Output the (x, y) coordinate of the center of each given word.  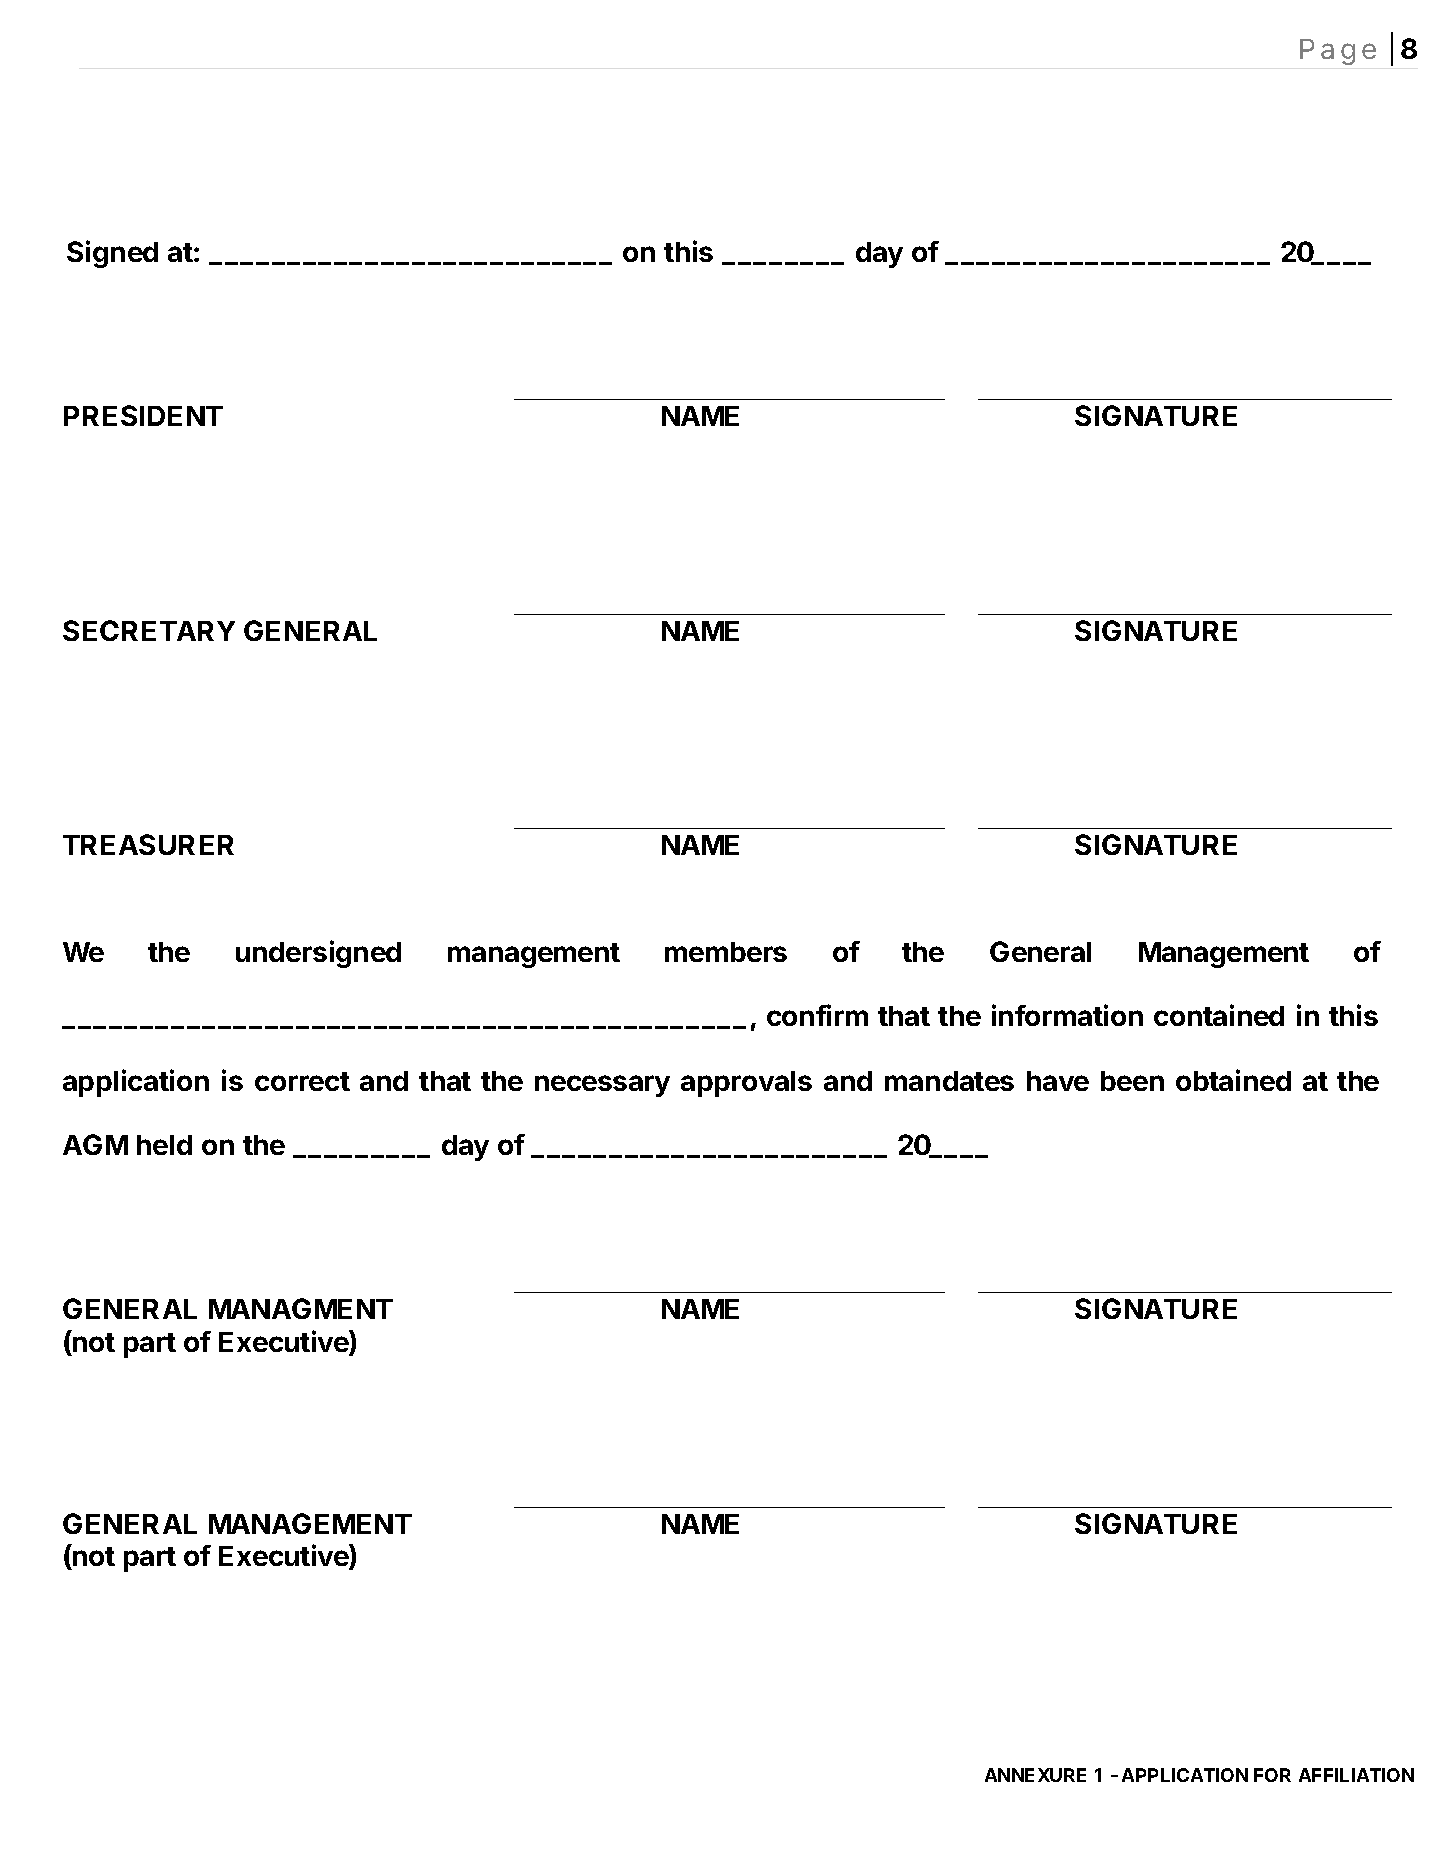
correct (302, 1081)
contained (1219, 1015)
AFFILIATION (1356, 1775)
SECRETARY (149, 630)
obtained (1233, 1080)
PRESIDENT (143, 415)
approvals (746, 1084)
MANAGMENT (301, 1308)
